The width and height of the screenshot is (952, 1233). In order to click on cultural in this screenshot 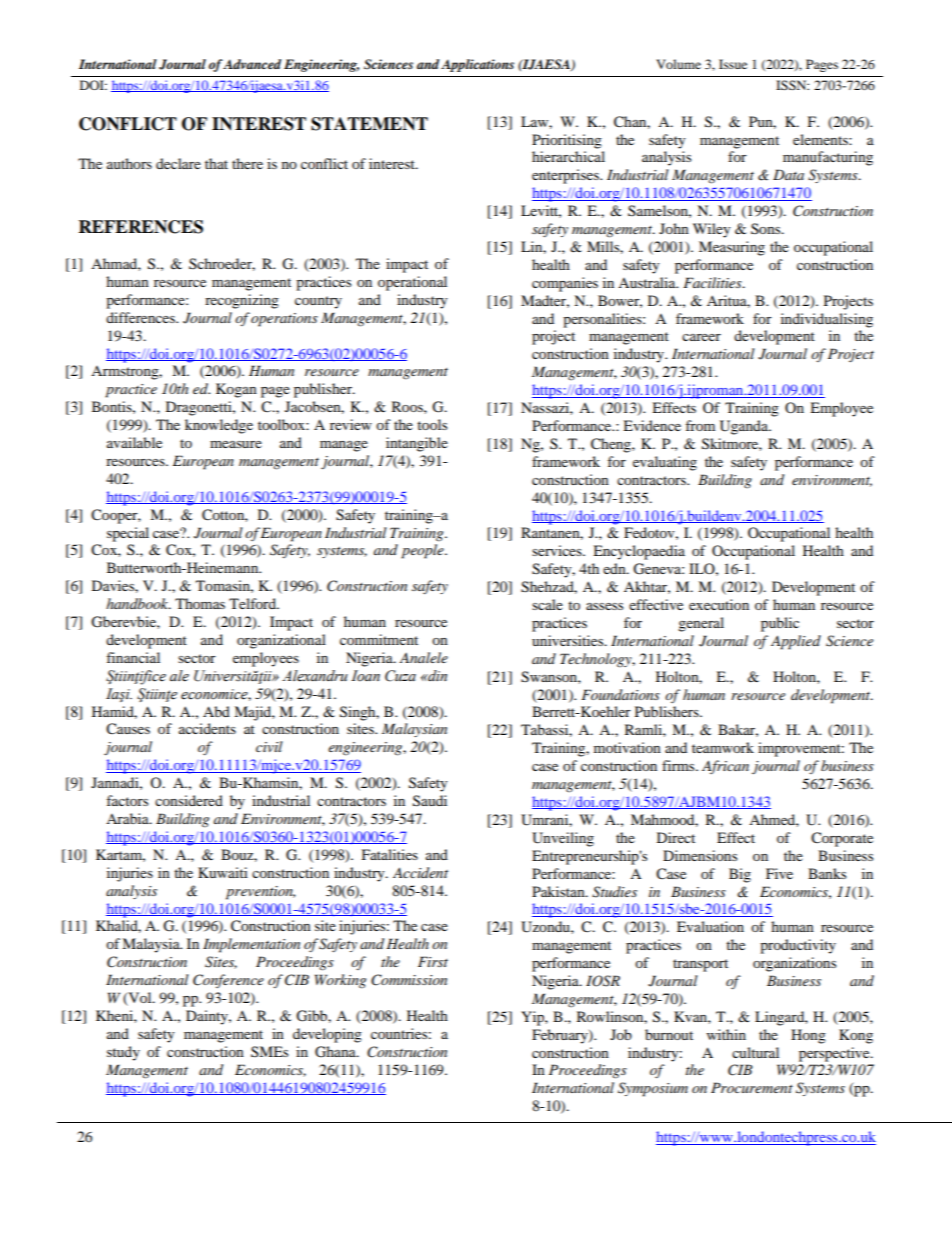, I will do `click(755, 1052)`.
